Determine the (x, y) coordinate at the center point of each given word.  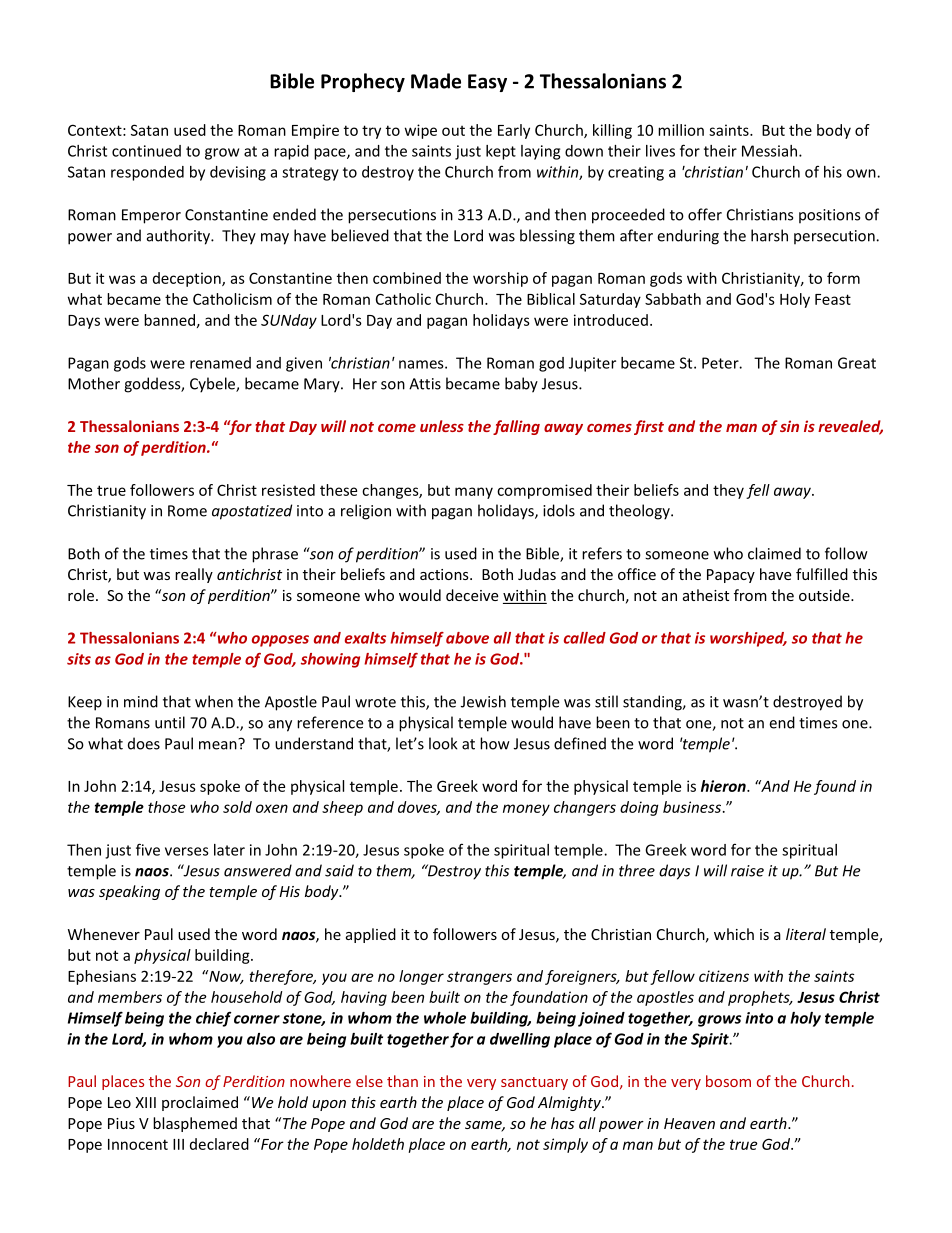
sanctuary (534, 1083)
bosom (728, 1081)
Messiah (769, 151)
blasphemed (195, 1124)
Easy (487, 83)
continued (146, 151)
